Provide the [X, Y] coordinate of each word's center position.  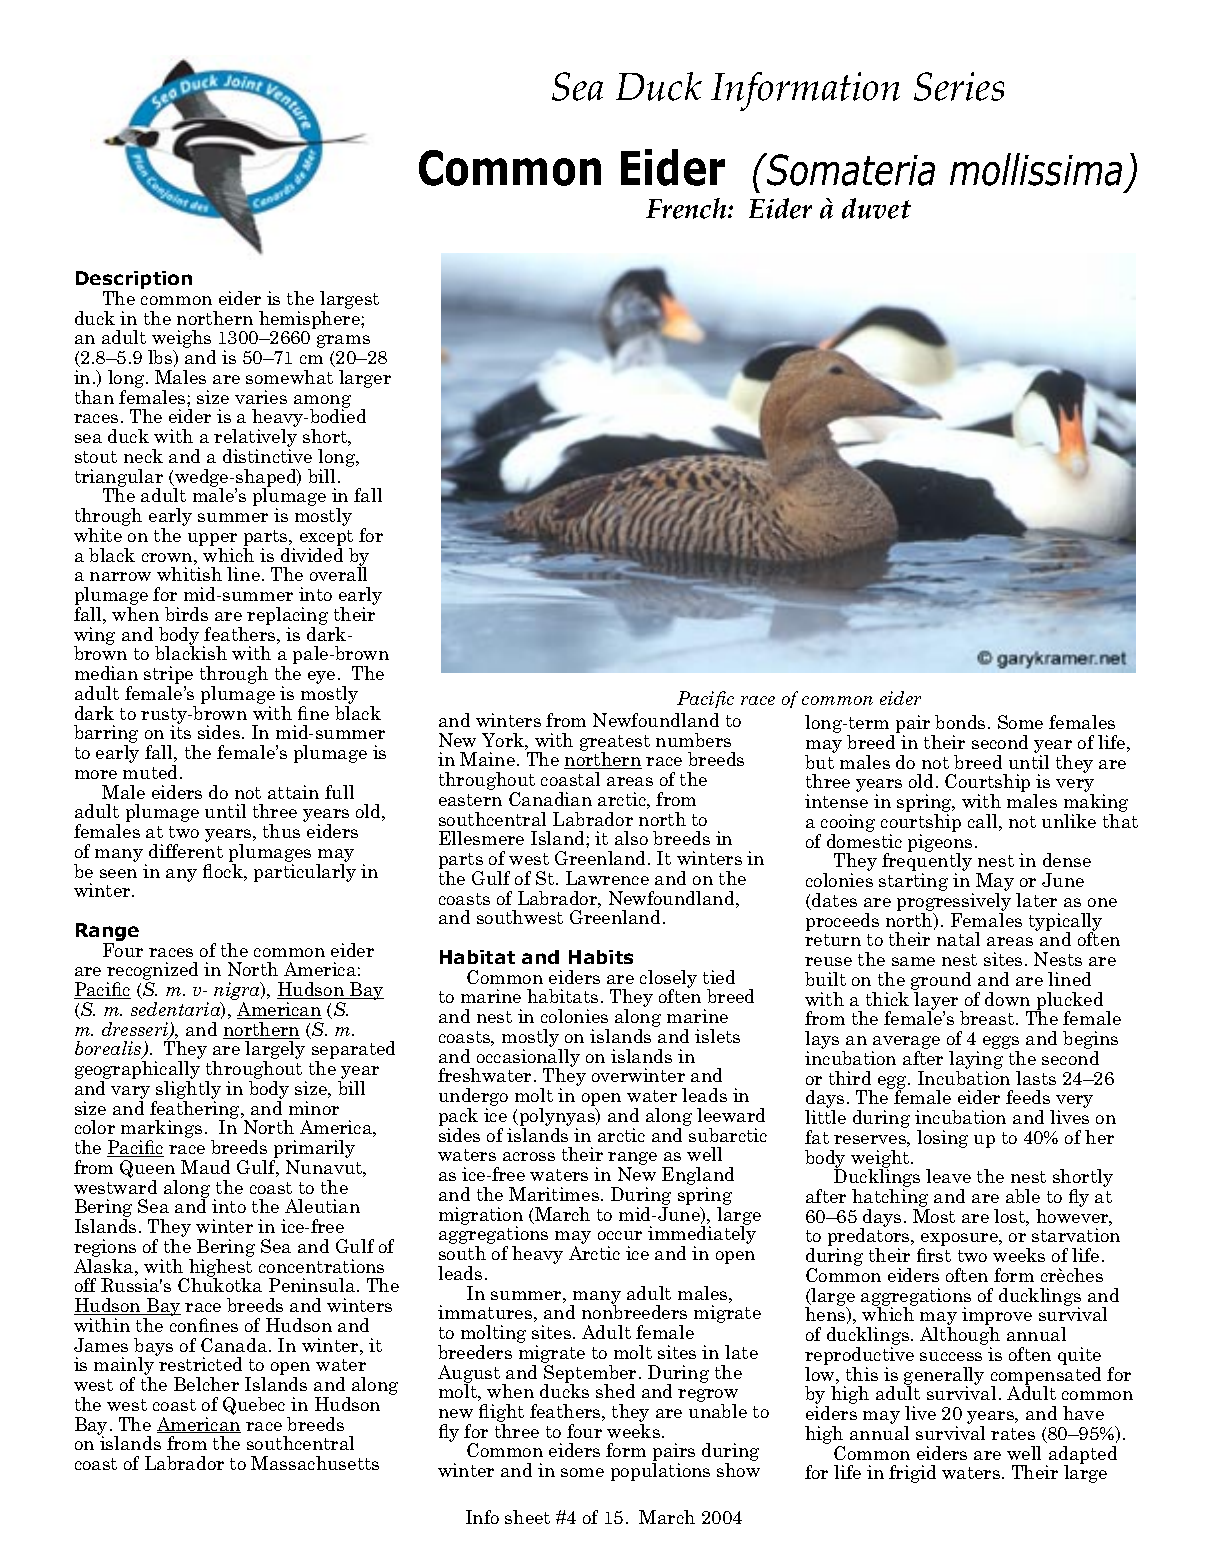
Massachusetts [315, 1463]
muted [152, 772]
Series [959, 86]
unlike [1069, 821]
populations [660, 1472]
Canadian [550, 799]
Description [134, 281]
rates [1013, 1434]
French [687, 208]
